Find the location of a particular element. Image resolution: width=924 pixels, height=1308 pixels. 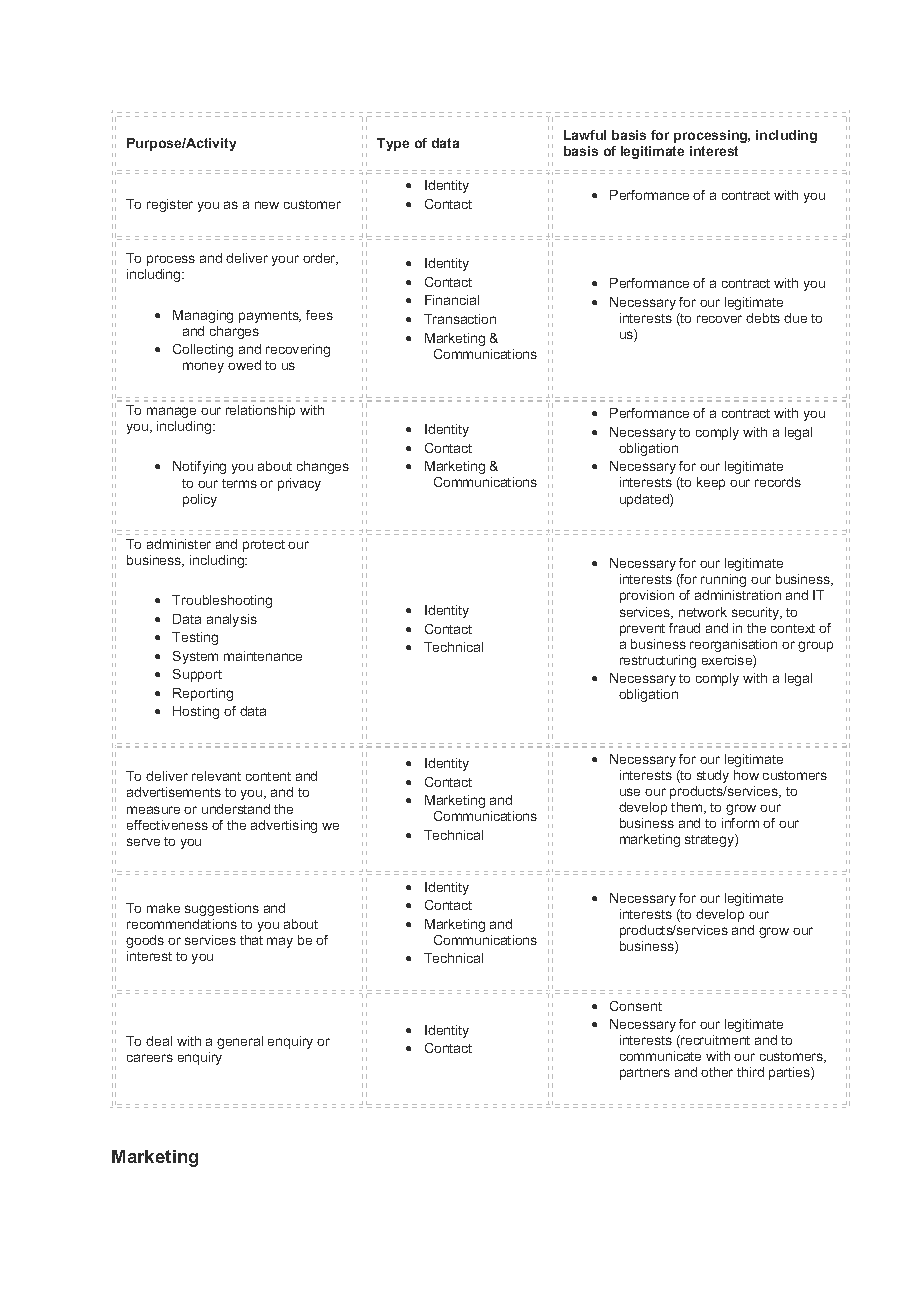

Lawful is located at coordinates (585, 135).
